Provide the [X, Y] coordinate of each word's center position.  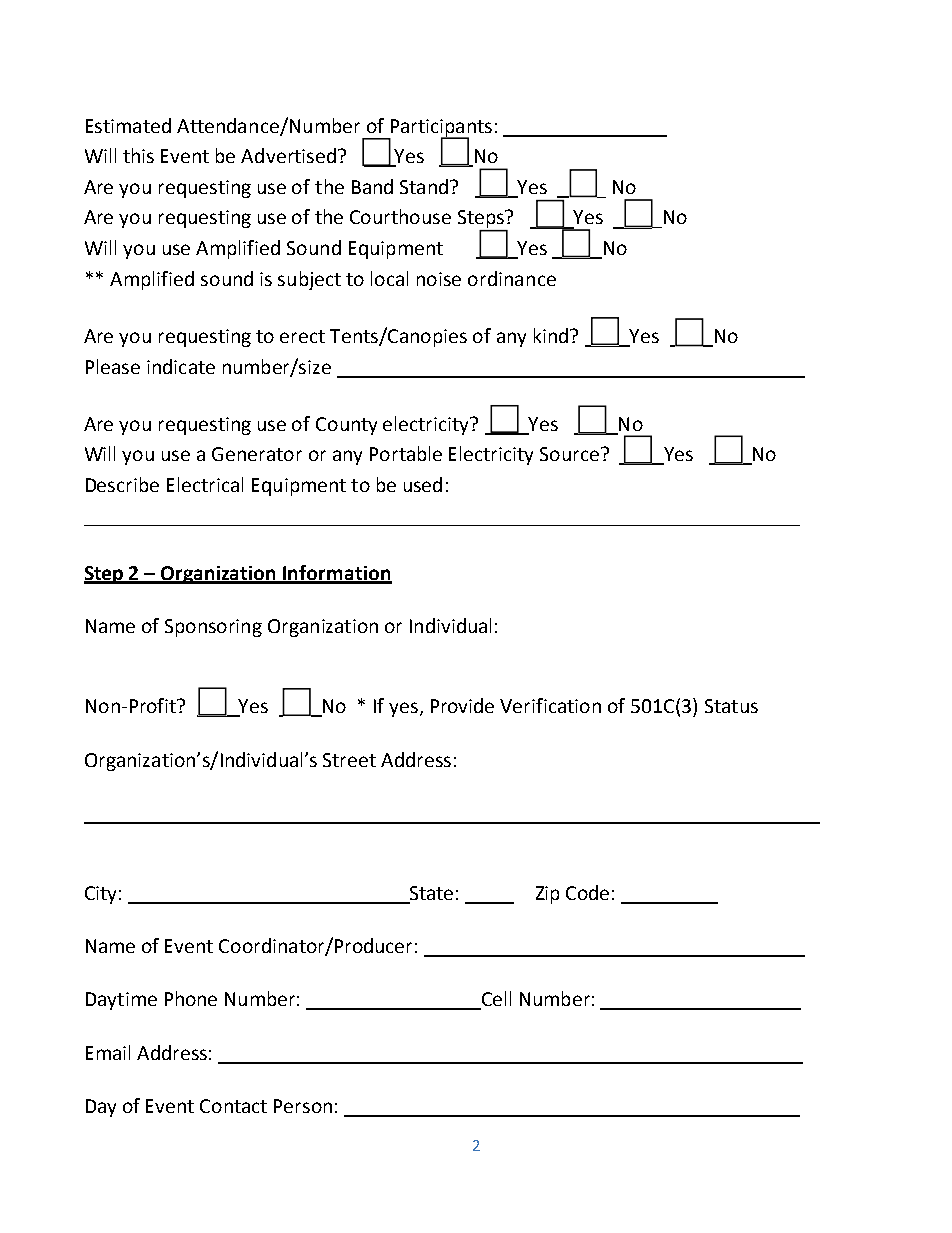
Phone [191, 998]
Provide [462, 705]
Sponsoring [213, 628]
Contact [233, 1106]
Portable [406, 453]
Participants [440, 129]
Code [587, 892]
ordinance [512, 278]
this [138, 155]
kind [552, 335]
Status [731, 706]
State [430, 894]
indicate [181, 366]
